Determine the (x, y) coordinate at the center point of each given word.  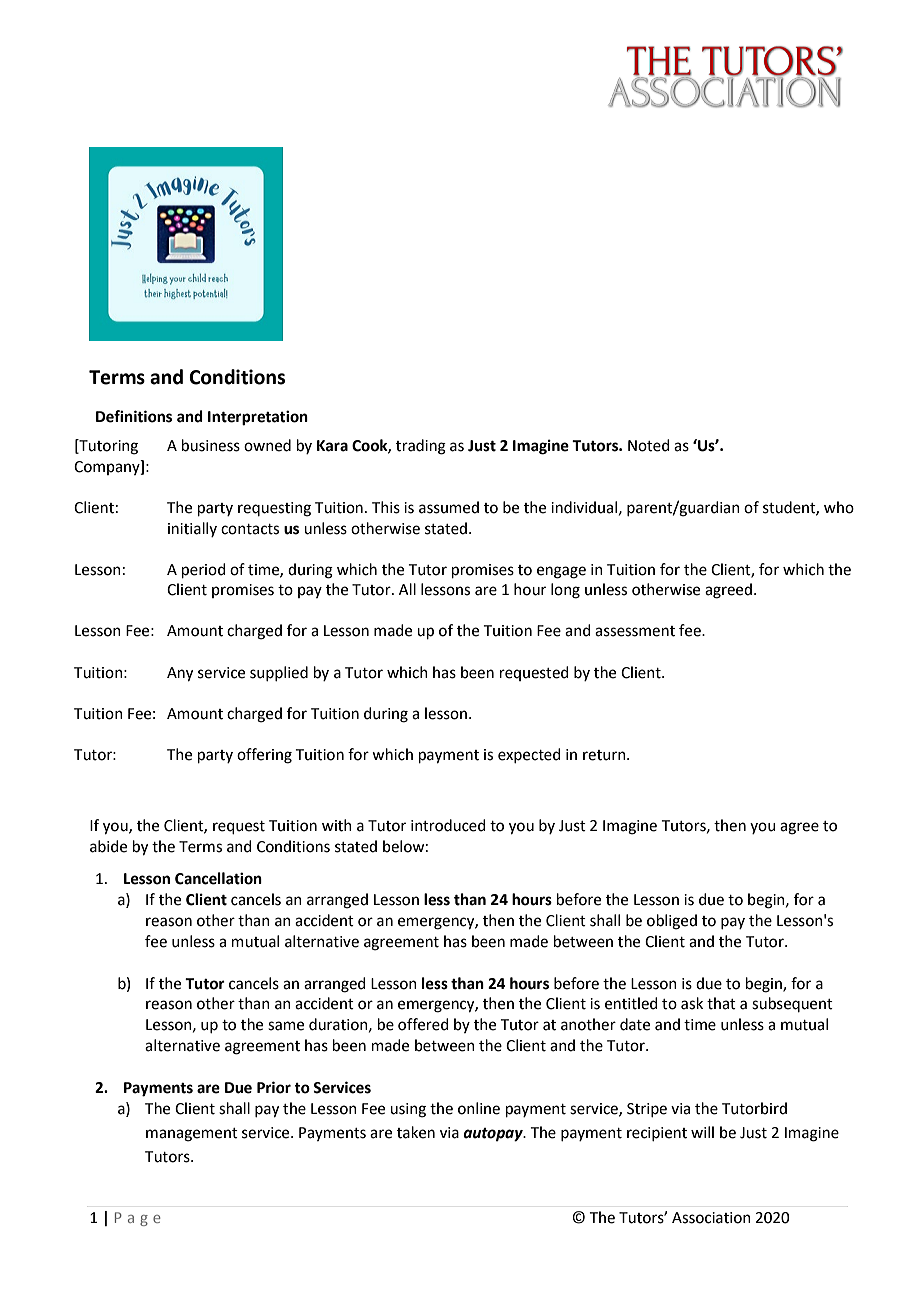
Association (711, 1218)
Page (138, 1219)
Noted (649, 445)
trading (421, 447)
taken (416, 1132)
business (211, 445)
